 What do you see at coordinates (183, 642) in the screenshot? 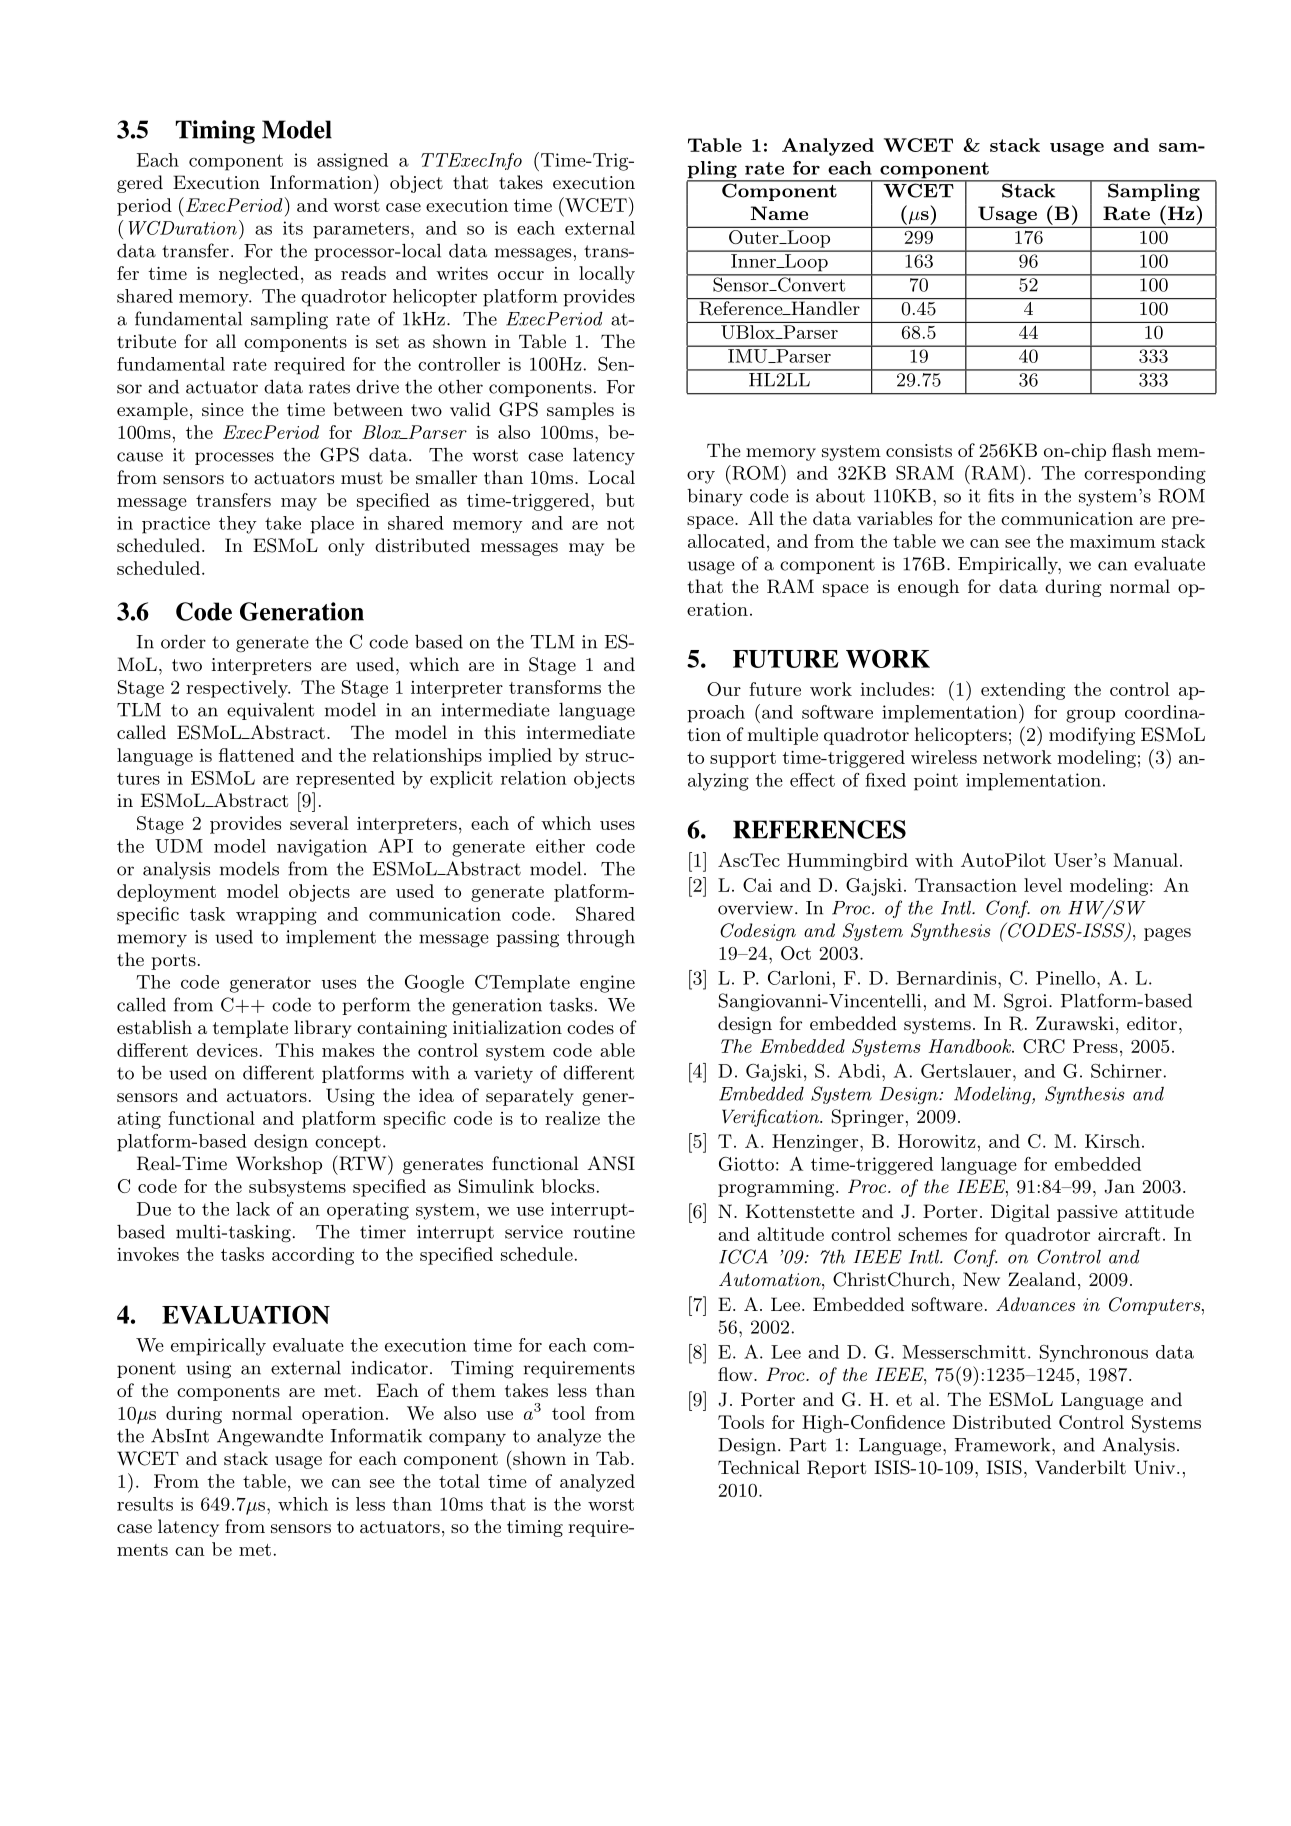
I see `order` at bounding box center [183, 642].
